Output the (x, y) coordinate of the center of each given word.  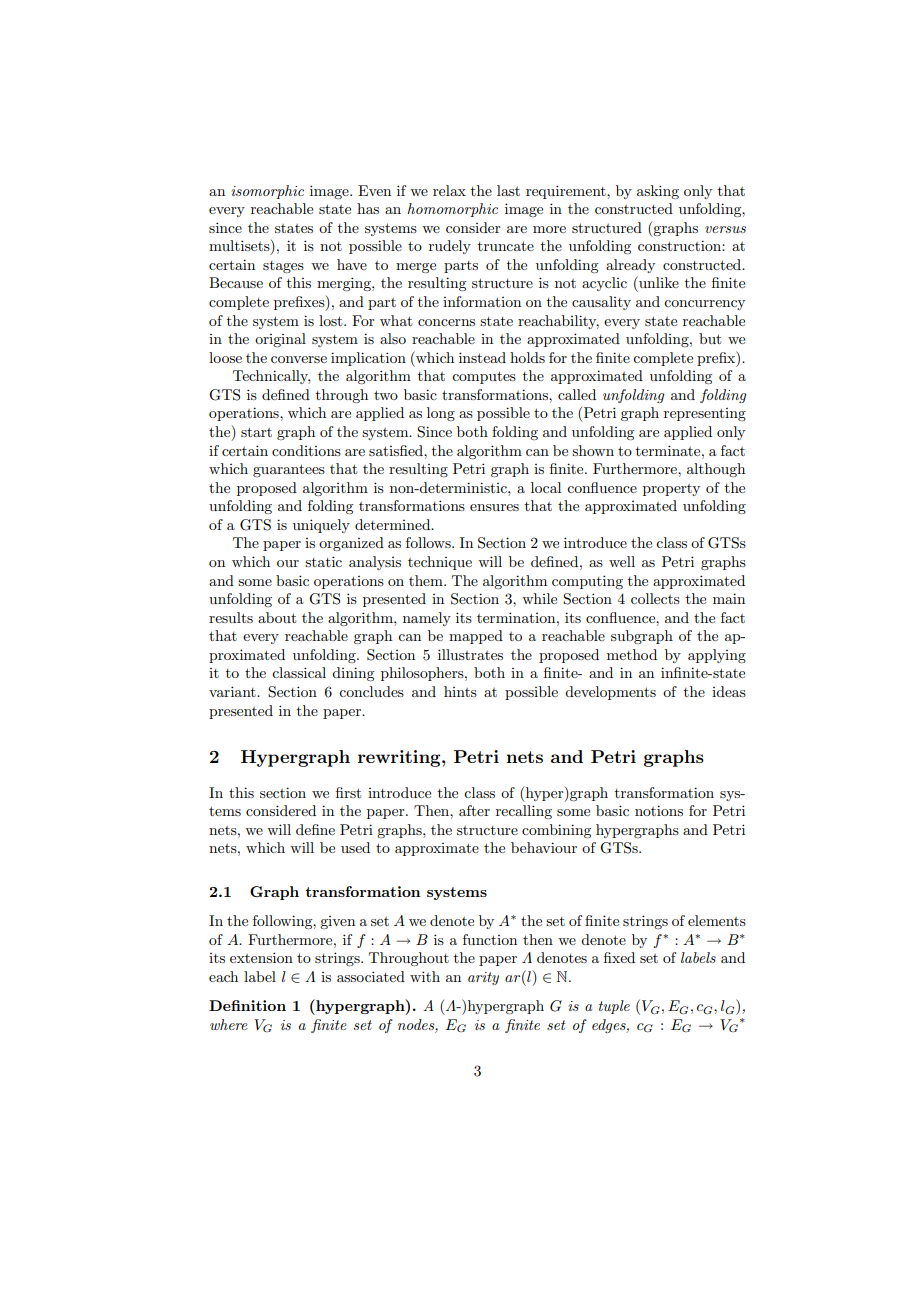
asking (658, 192)
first (348, 792)
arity (483, 978)
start (256, 432)
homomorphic (452, 210)
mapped (476, 637)
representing (705, 414)
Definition (247, 1005)
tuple (614, 1007)
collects (655, 598)
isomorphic (267, 192)
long (441, 414)
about (277, 617)
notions (659, 810)
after (474, 810)
